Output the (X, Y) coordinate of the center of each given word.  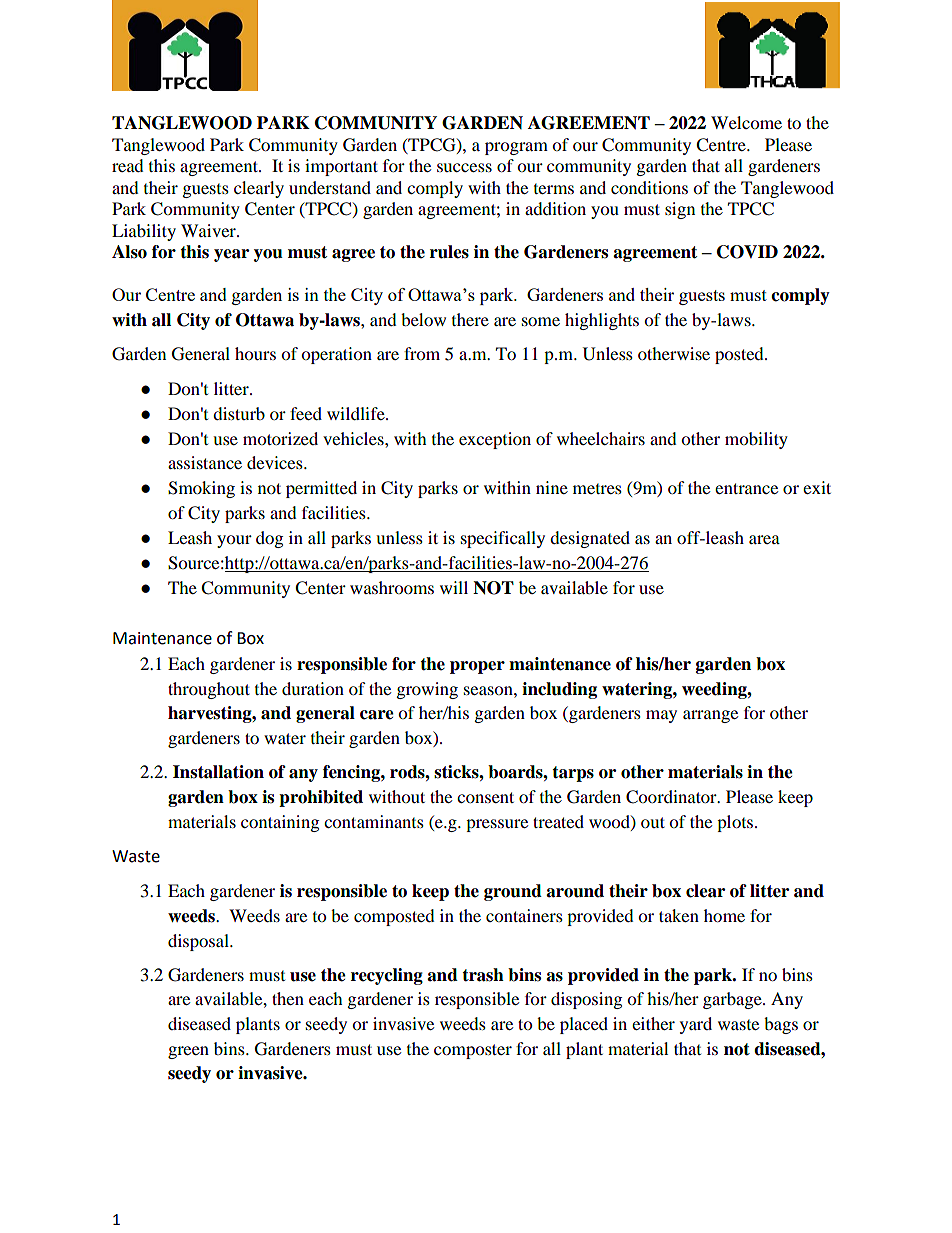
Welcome (746, 122)
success (464, 167)
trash (483, 975)
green (188, 1052)
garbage (733, 1000)
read (128, 165)
